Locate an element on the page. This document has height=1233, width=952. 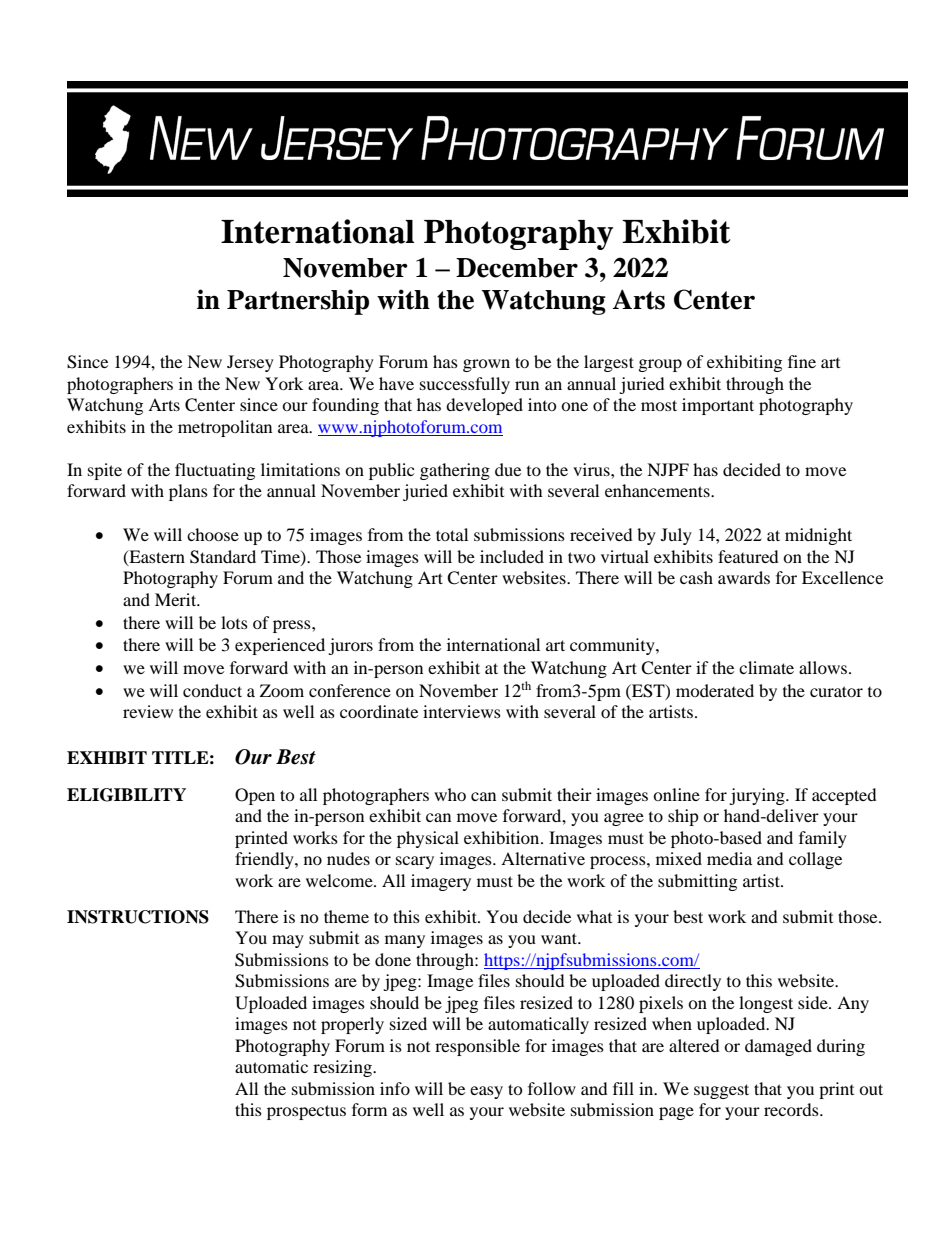
collage is located at coordinates (815, 860).
